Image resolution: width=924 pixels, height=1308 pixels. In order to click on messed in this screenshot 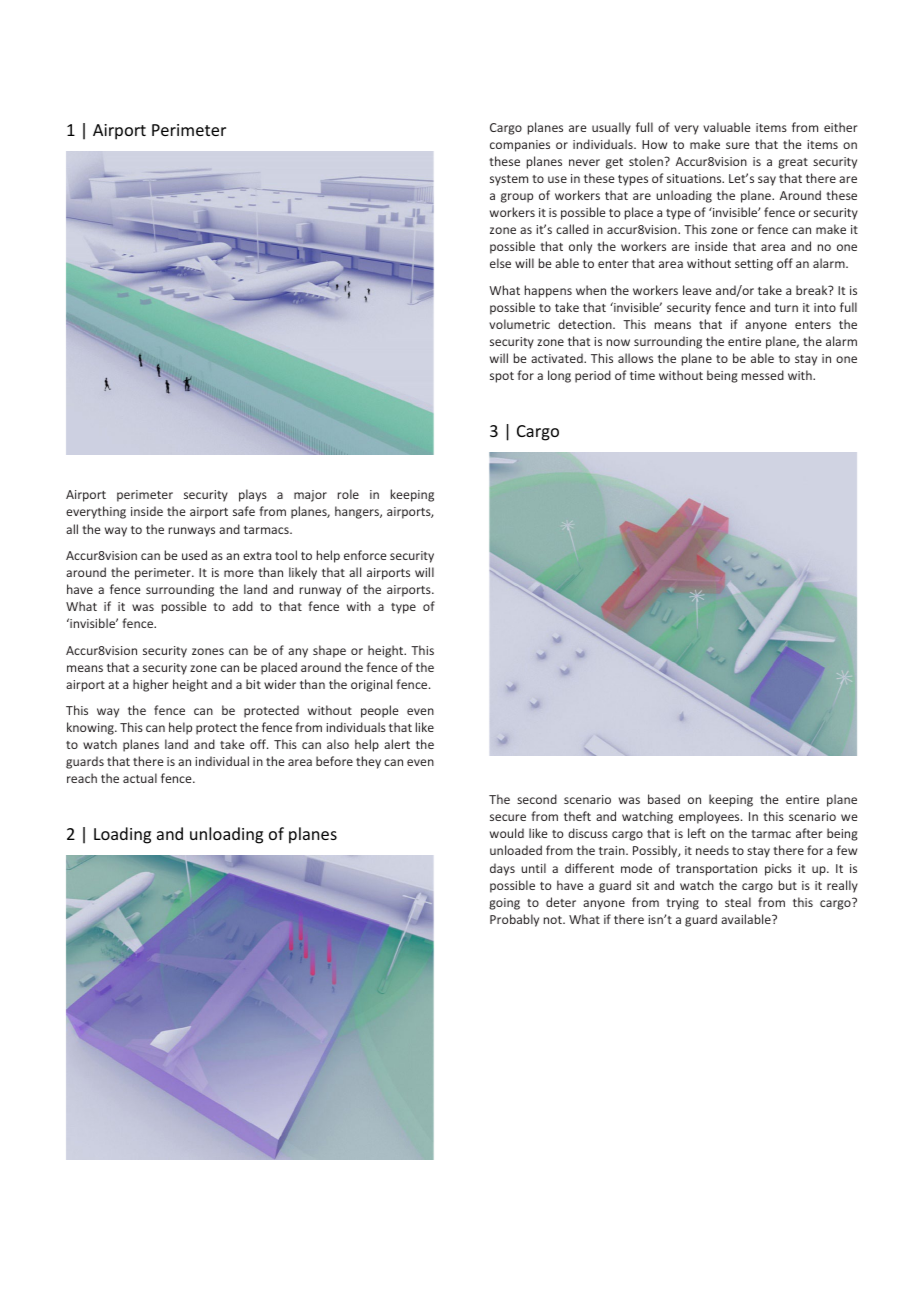, I will do `click(763, 375)`.
